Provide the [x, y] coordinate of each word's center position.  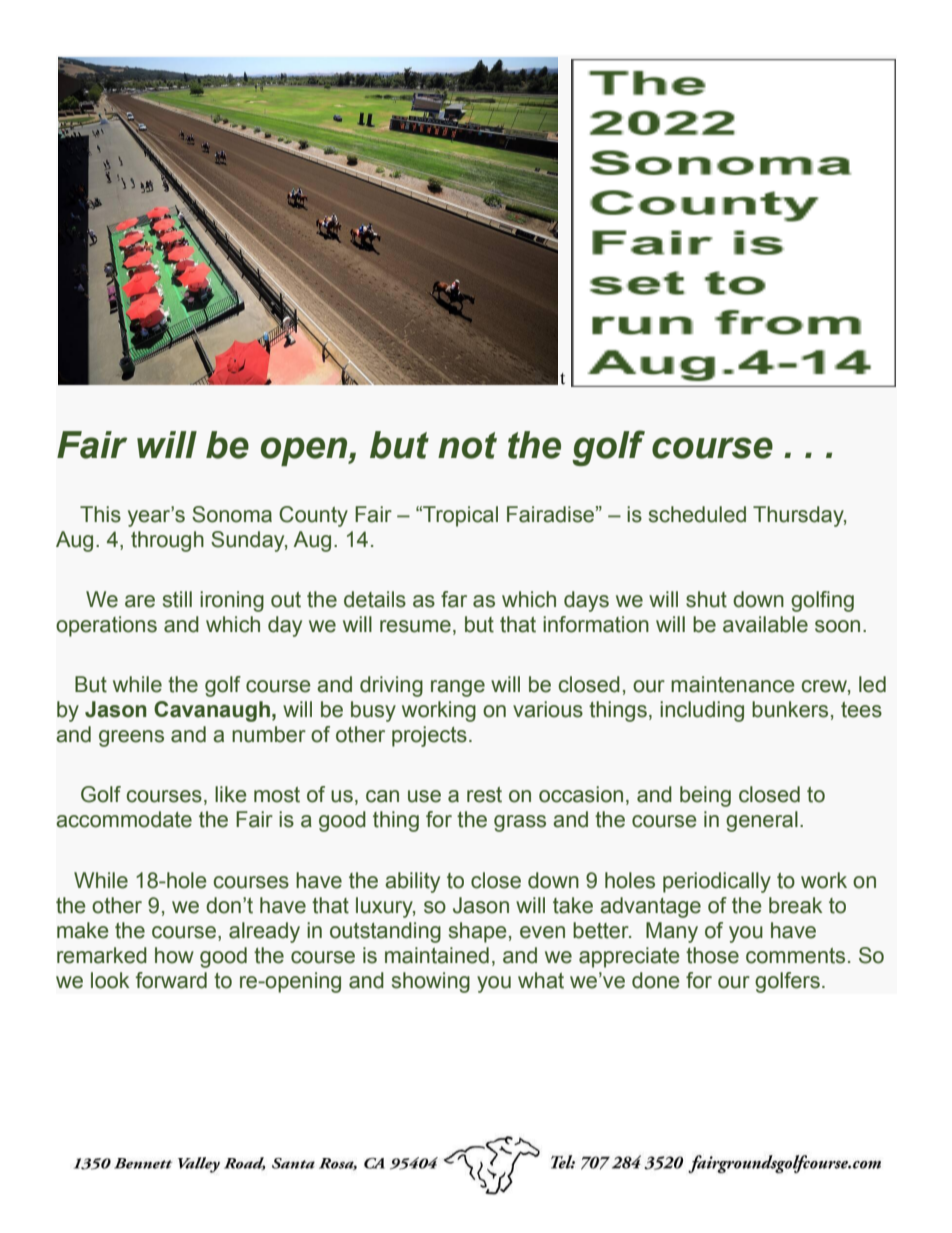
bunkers [790, 709]
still [177, 599]
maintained [437, 955]
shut [706, 599]
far [454, 599]
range [458, 688]
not [467, 445]
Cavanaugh [212, 711]
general [762, 821]
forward [171, 980]
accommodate [124, 819]
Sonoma [232, 514]
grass [520, 823]
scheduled [697, 514]
